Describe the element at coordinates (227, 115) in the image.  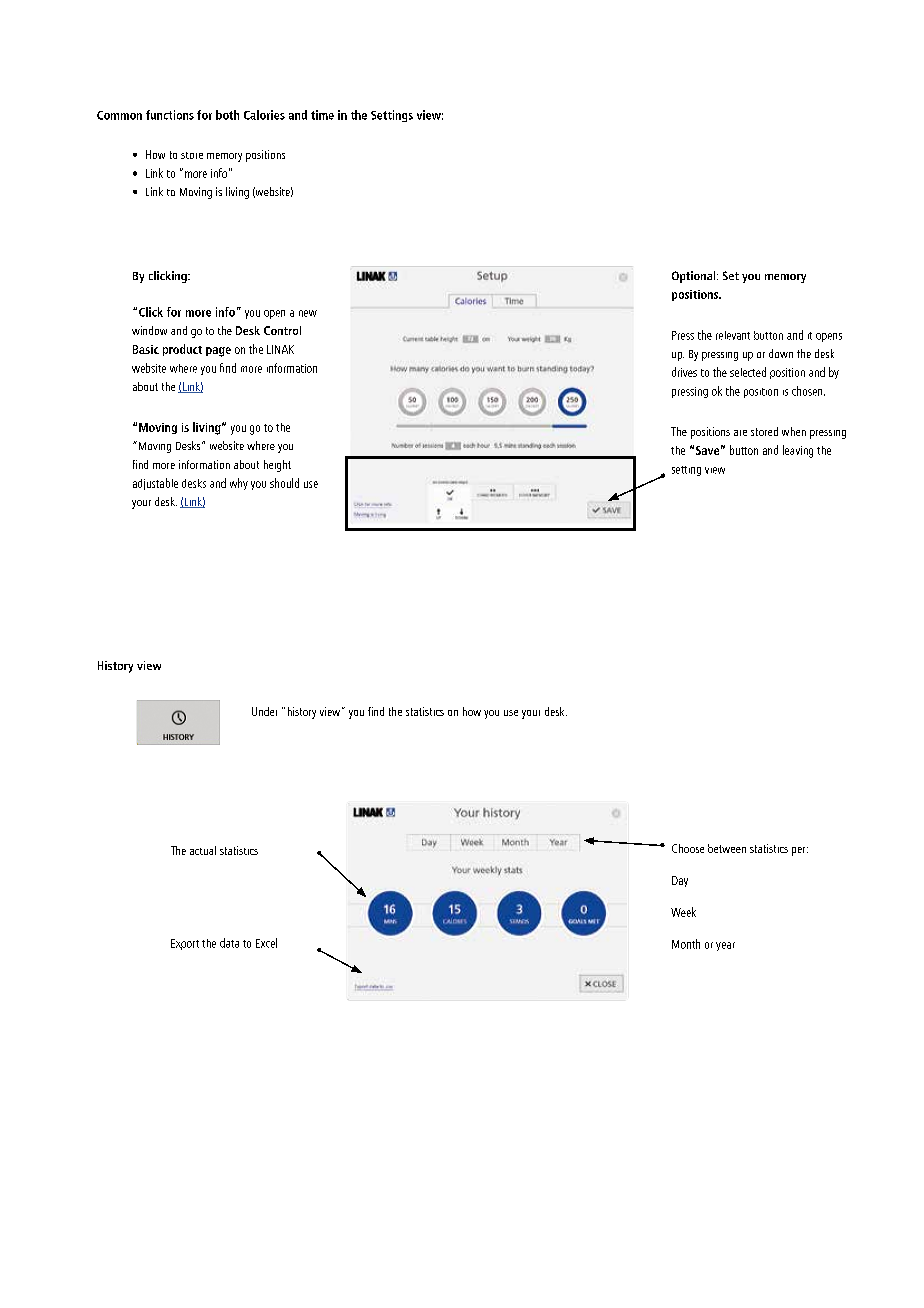
I see `both` at that location.
